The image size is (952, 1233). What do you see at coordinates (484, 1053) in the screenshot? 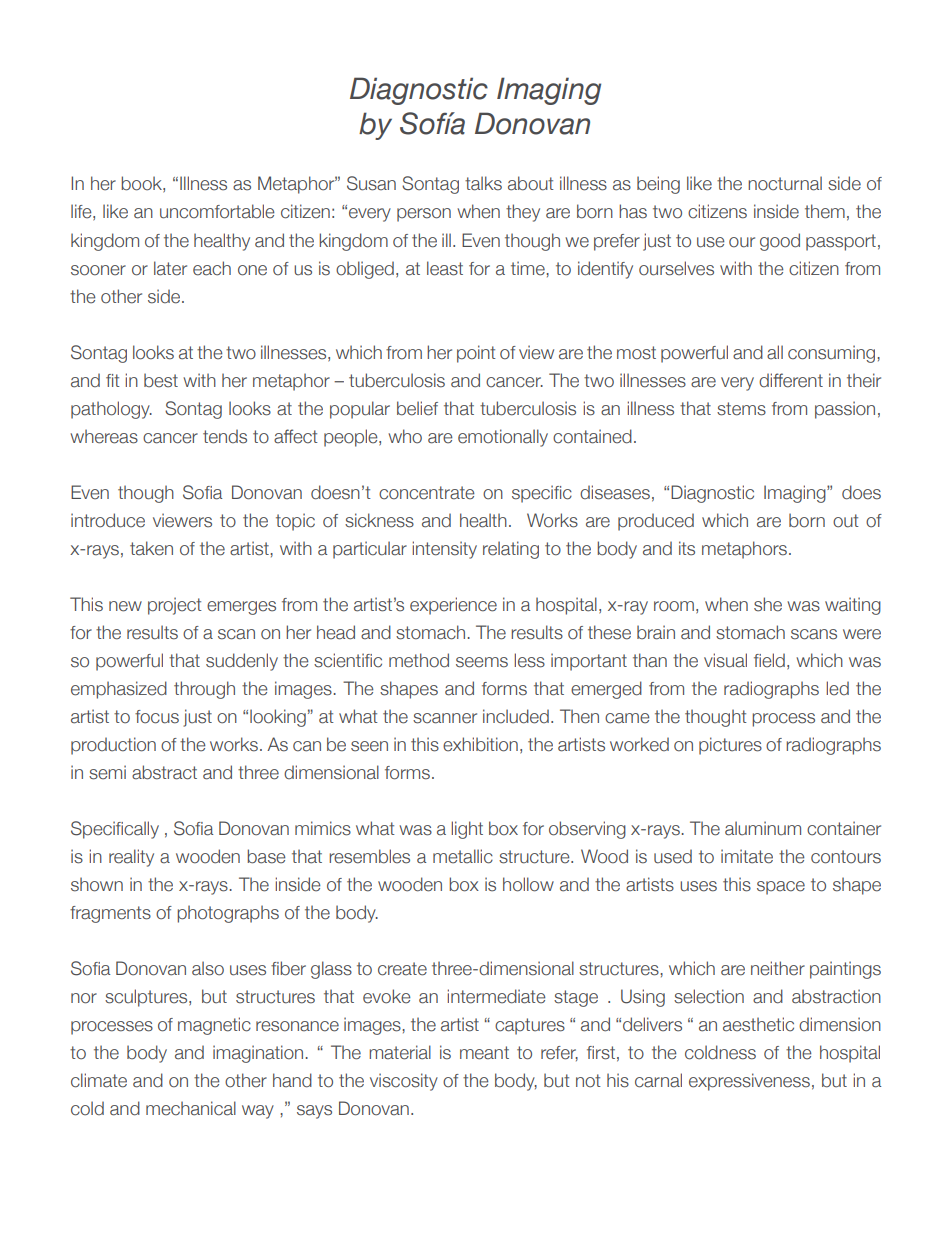
I see `meant` at bounding box center [484, 1053].
